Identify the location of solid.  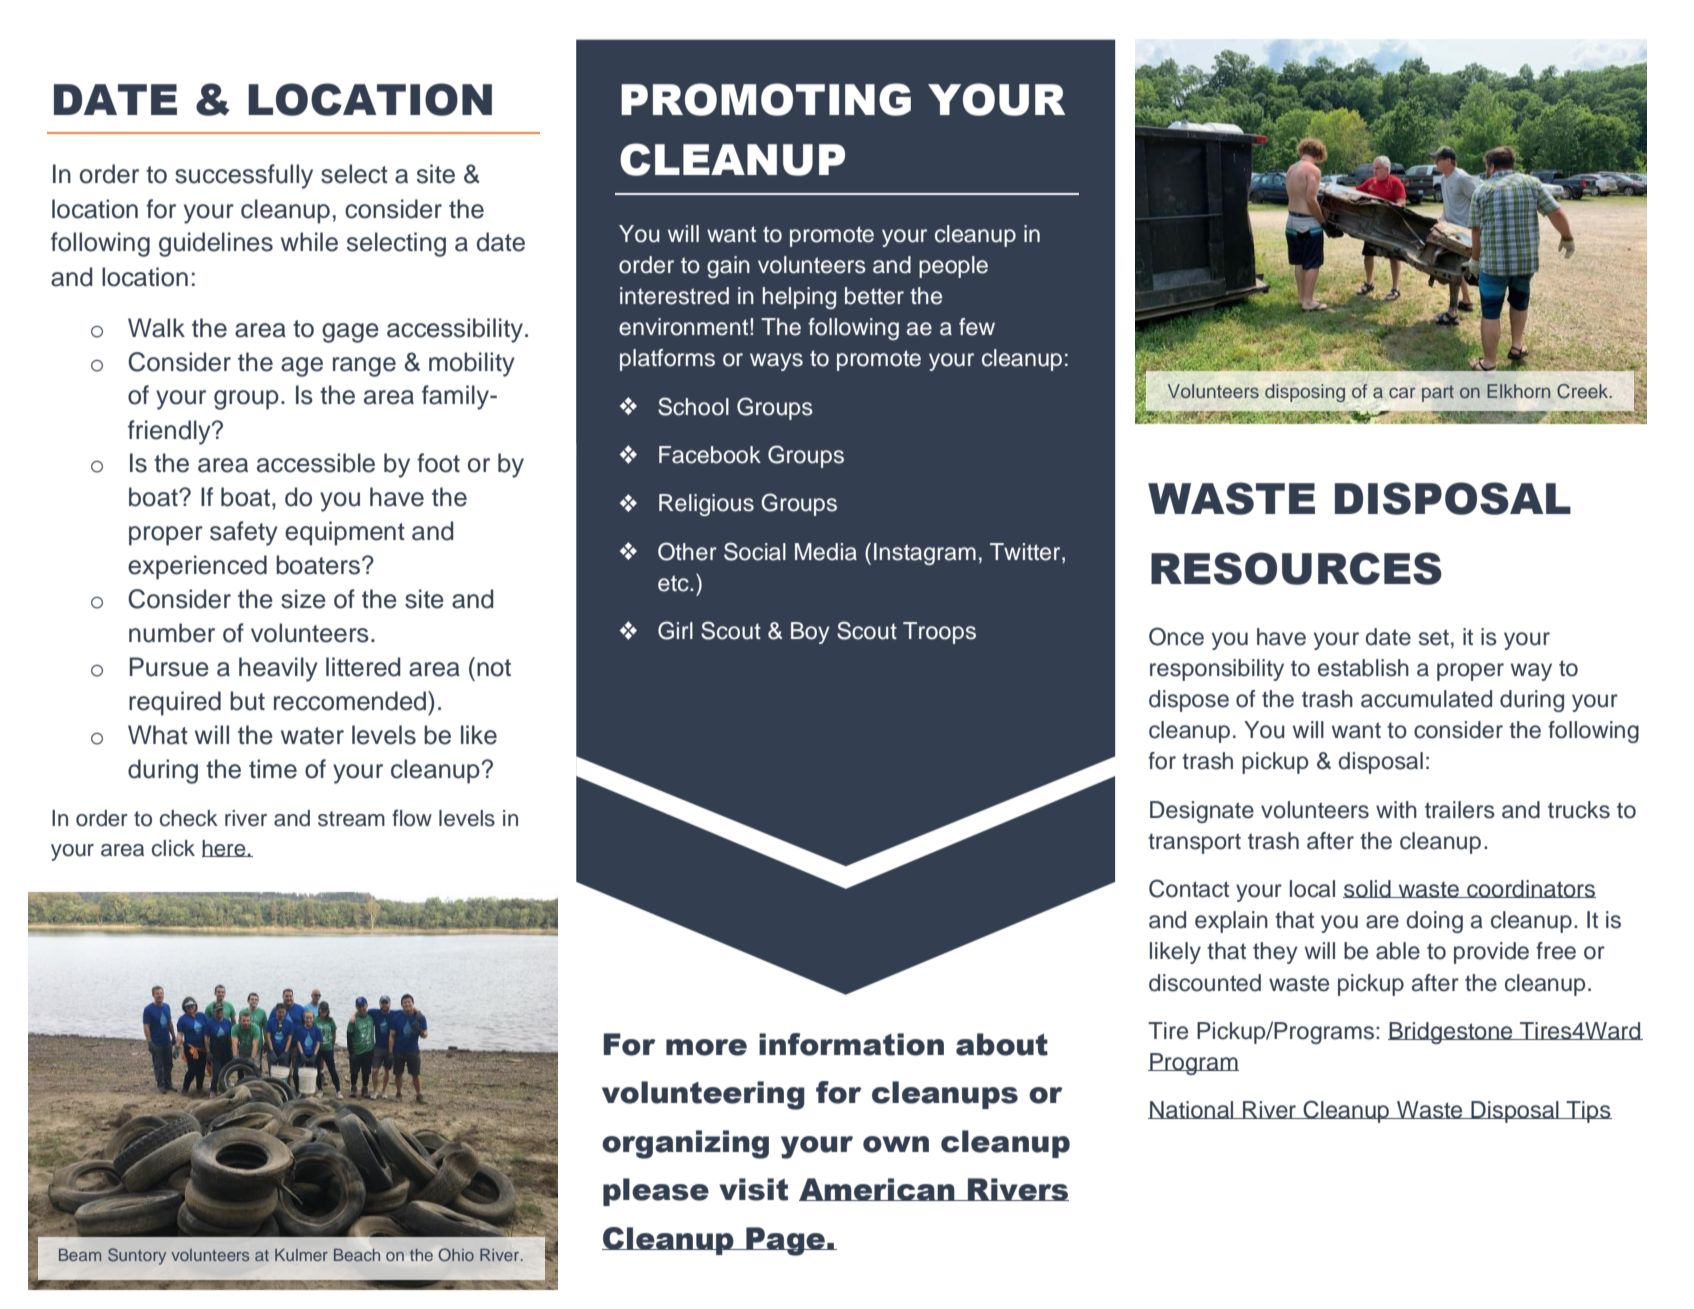
(1368, 889).
